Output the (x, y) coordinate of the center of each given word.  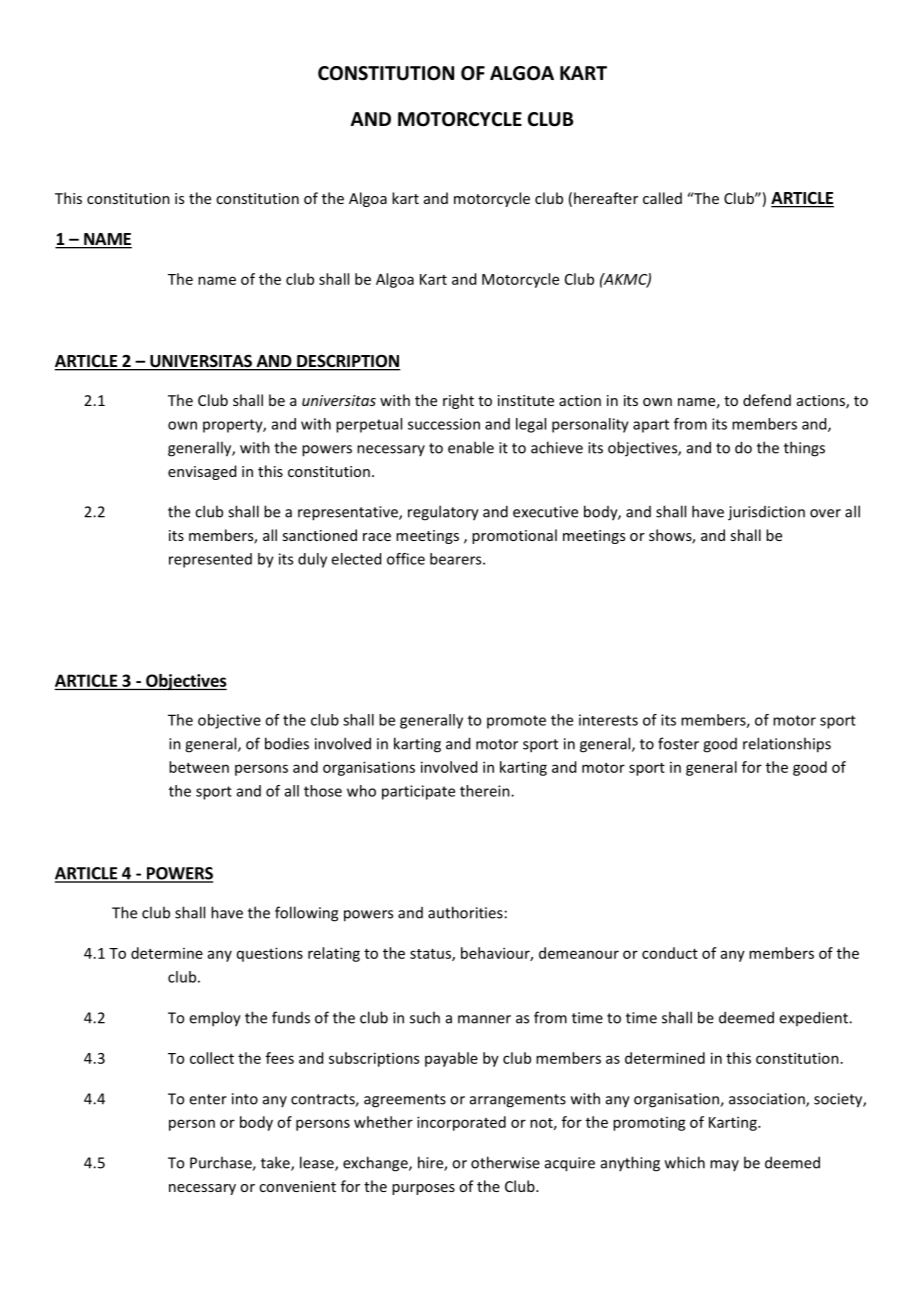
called (662, 198)
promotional (514, 536)
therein (486, 791)
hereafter (606, 198)
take (276, 1163)
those (323, 791)
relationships (787, 745)
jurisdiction (766, 513)
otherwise (505, 1162)
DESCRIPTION (348, 362)
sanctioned (319, 535)
